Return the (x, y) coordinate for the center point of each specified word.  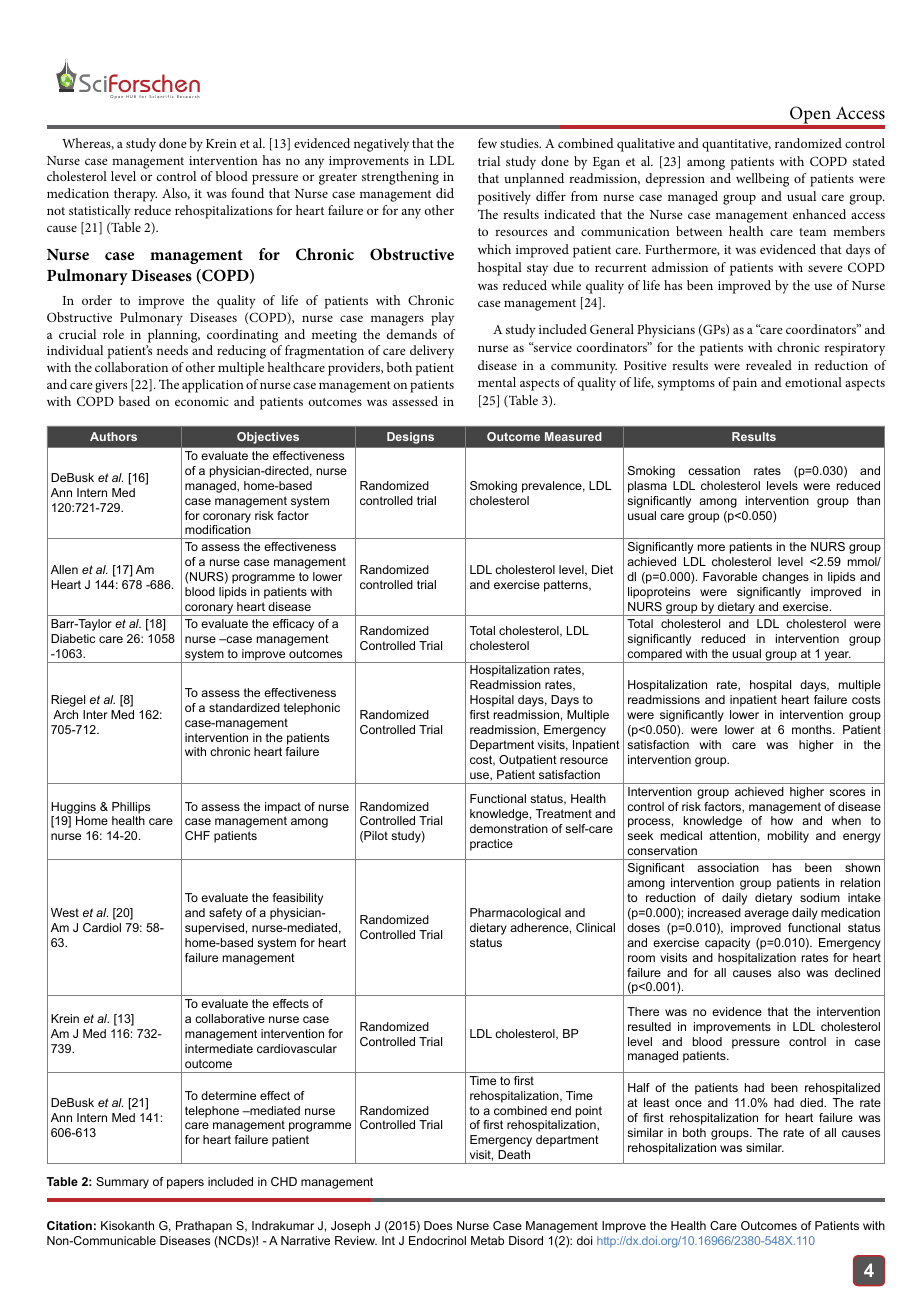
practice (491, 845)
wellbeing (762, 180)
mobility (788, 837)
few (487, 143)
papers (185, 1184)
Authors (113, 436)
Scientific (161, 96)
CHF (197, 835)
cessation (714, 470)
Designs (410, 438)
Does (438, 1225)
